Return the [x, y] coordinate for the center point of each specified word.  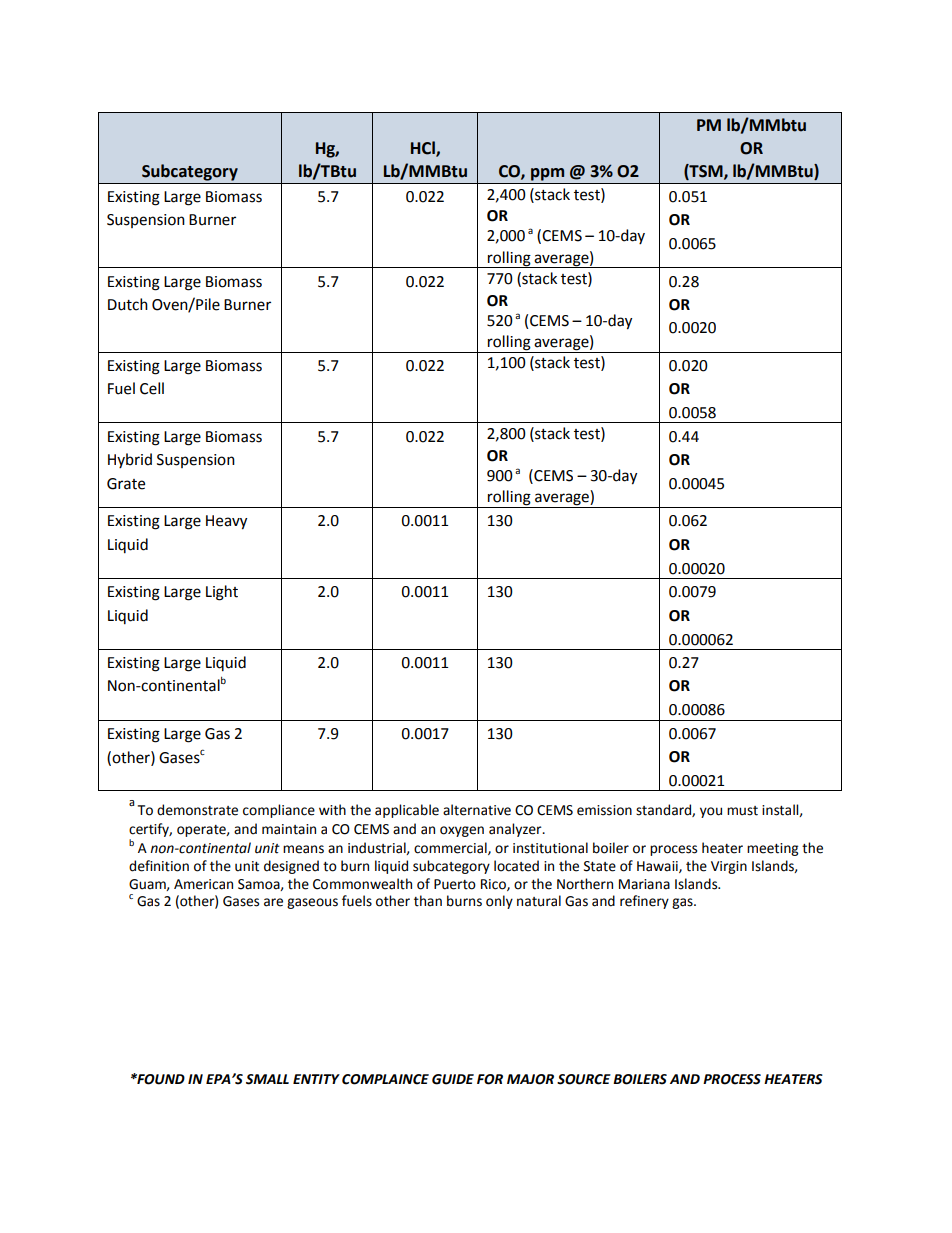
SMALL [267, 1079]
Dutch [128, 304]
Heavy [226, 522]
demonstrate [197, 810]
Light [222, 593]
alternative [477, 810]
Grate [126, 484]
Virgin [729, 867]
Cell [152, 388]
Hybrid [130, 460]
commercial [451, 848]
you [711, 812]
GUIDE [453, 1079]
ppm [547, 174]
